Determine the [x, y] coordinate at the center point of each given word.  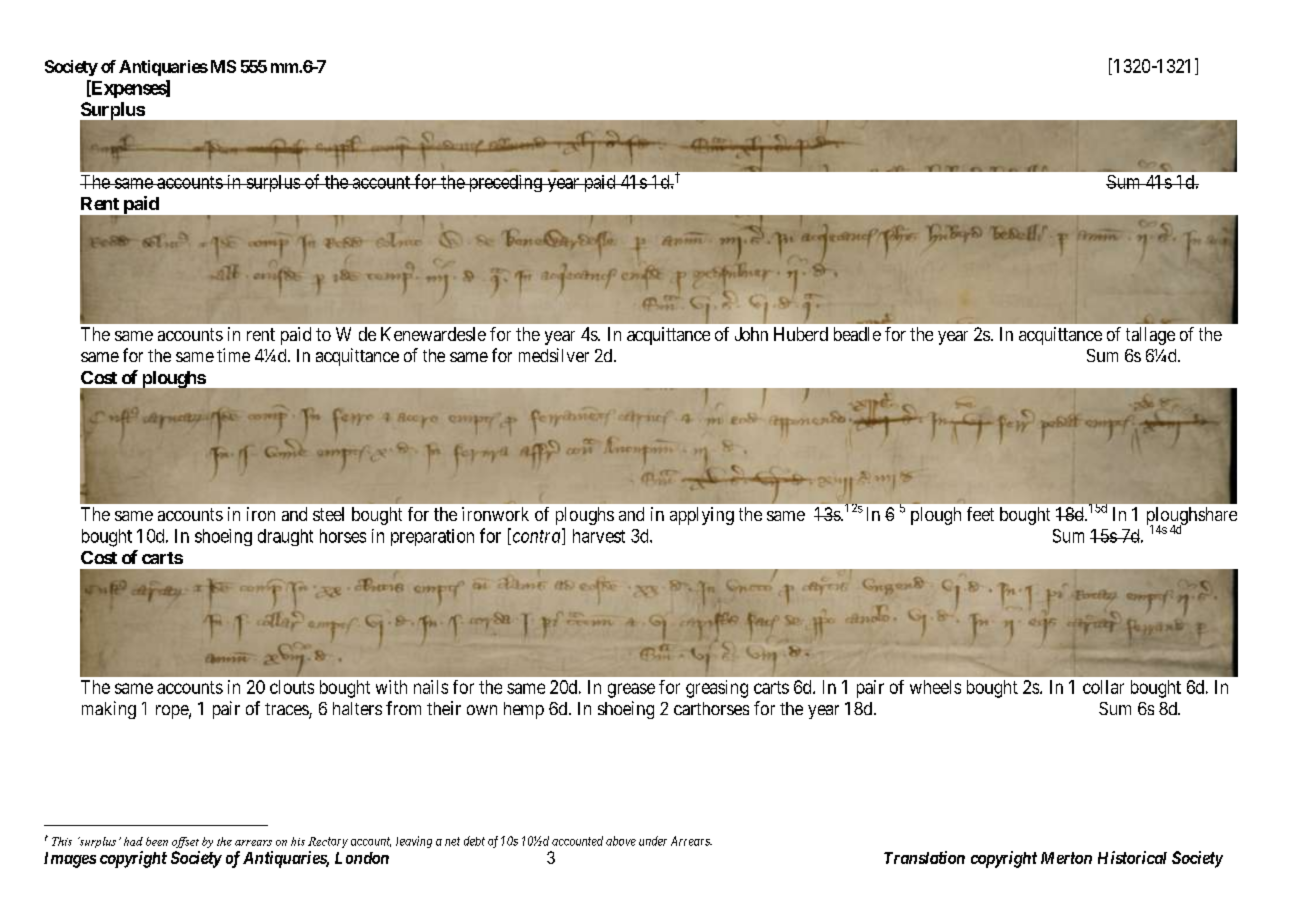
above [621, 841]
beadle [857, 334]
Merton [1066, 858]
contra [536, 537]
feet [980, 514]
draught [285, 537]
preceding [505, 183]
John [751, 334]
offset [185, 842]
